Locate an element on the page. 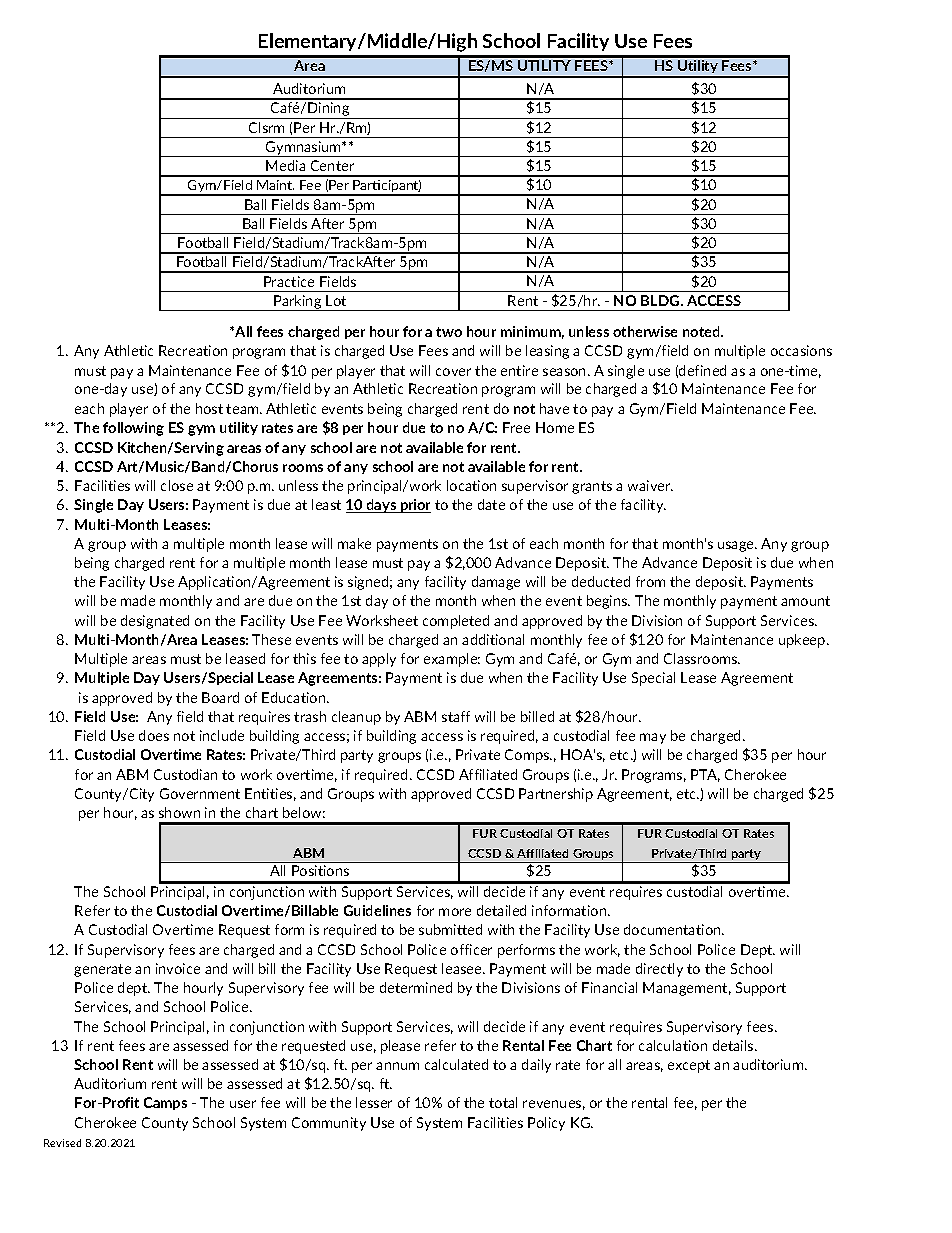 The height and width of the image is (1233, 952). shown is located at coordinates (179, 812).
